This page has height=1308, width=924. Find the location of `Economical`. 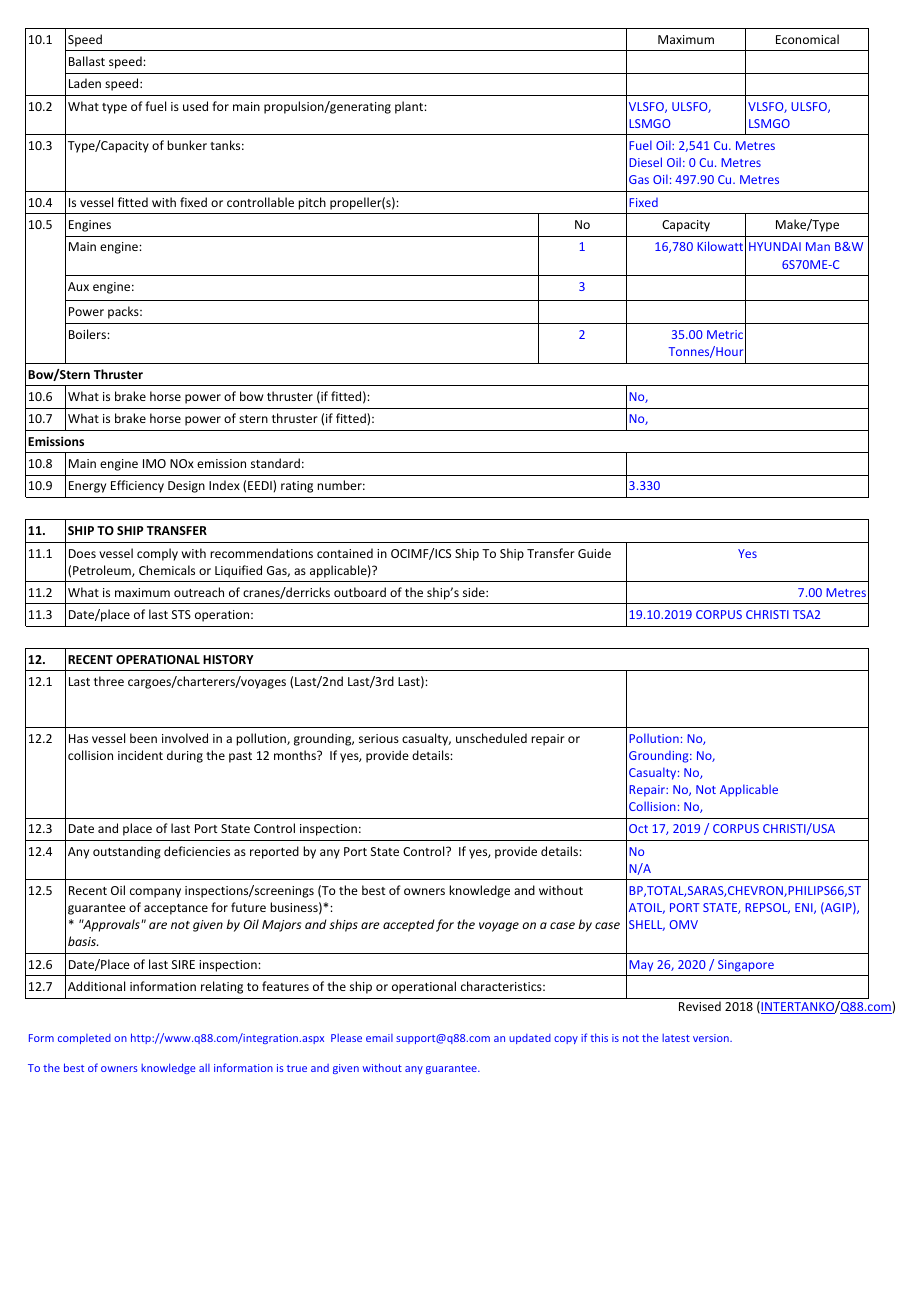

Economical is located at coordinates (807, 39).
